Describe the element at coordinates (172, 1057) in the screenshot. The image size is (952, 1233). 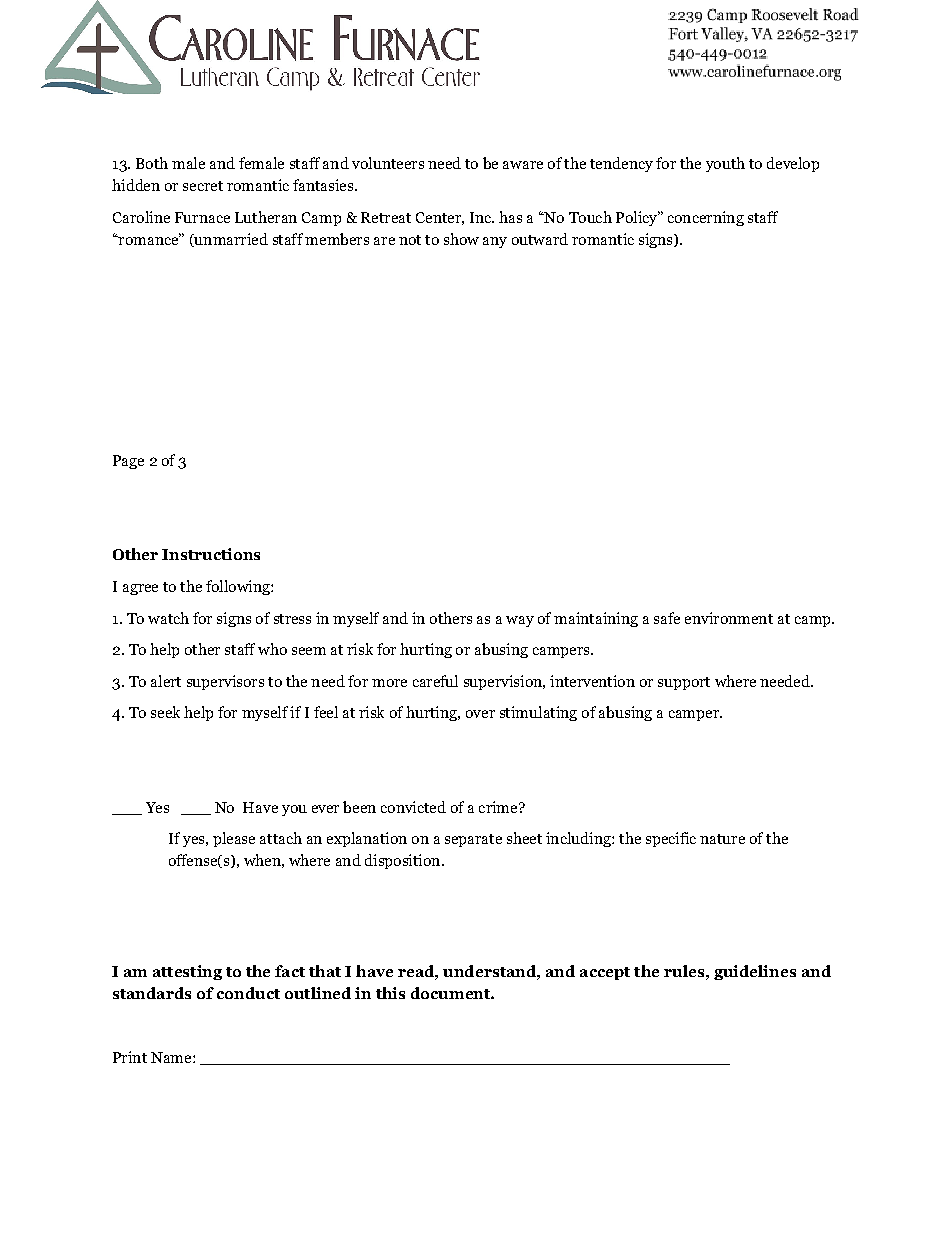
I see `Name` at that location.
